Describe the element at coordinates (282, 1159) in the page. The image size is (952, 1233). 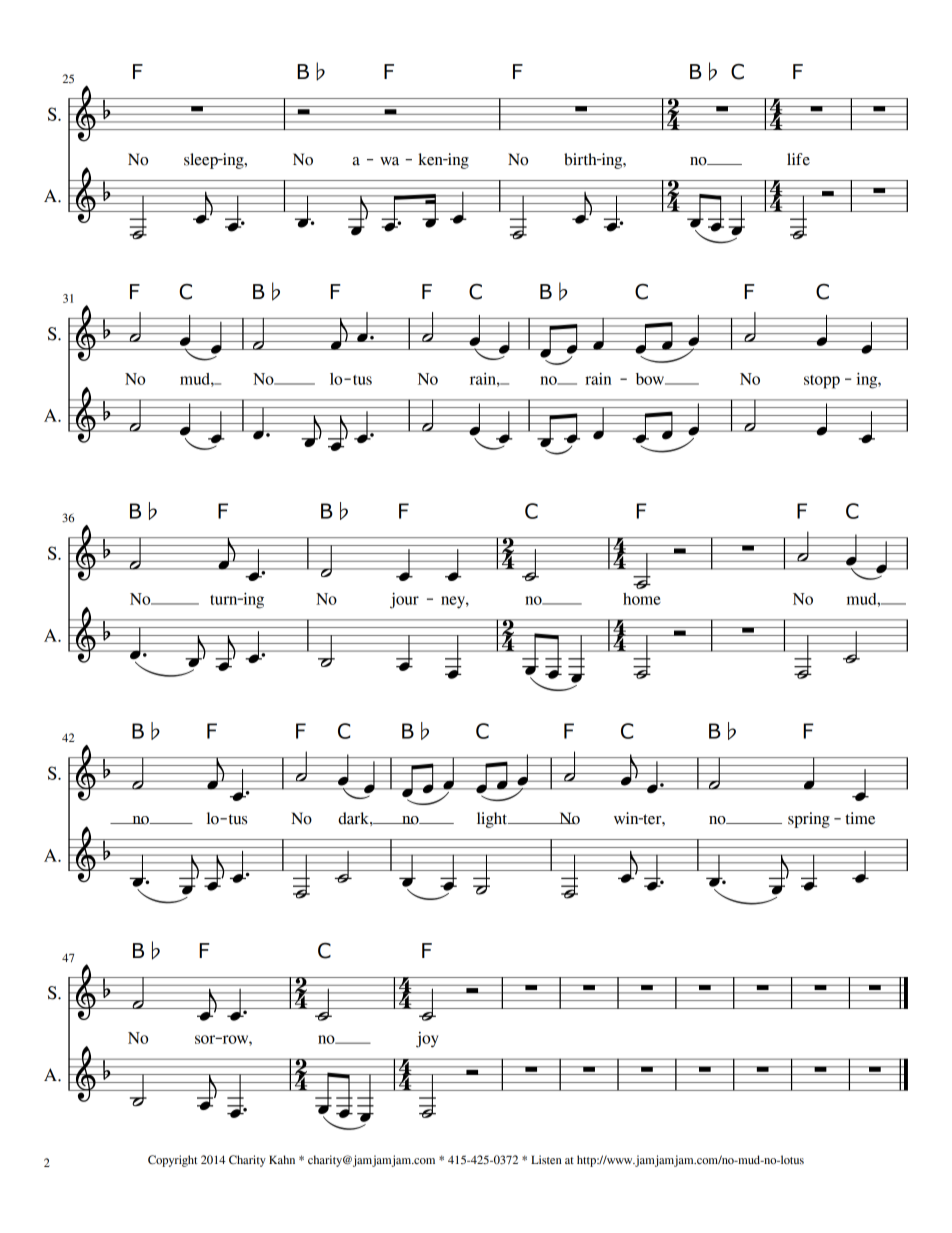
I see `Kahn` at that location.
